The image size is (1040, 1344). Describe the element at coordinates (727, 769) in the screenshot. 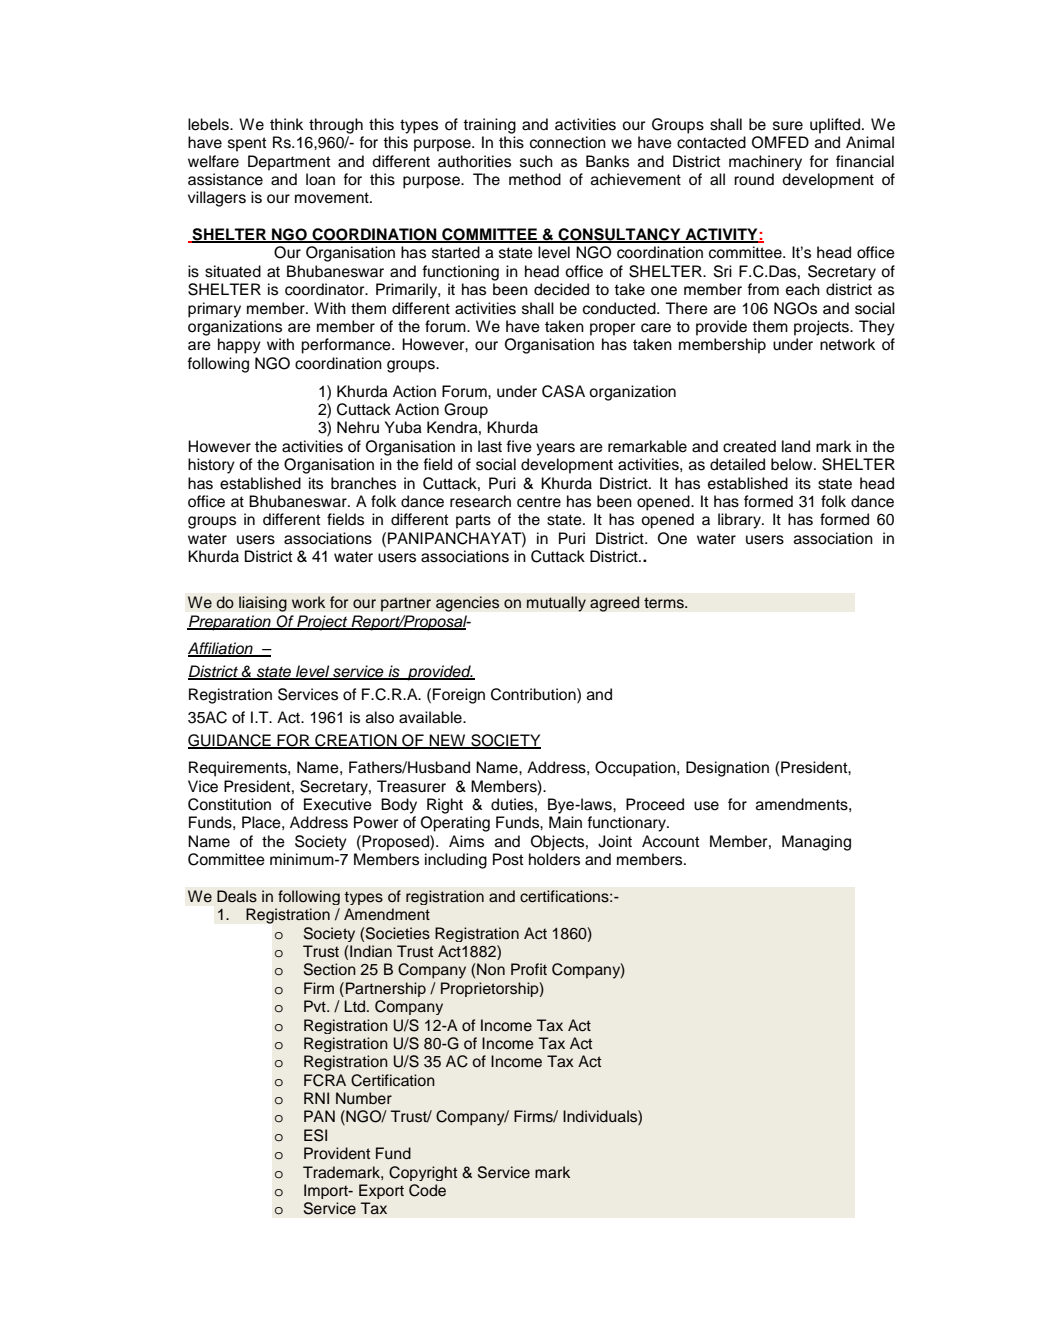

I see `Designation` at that location.
